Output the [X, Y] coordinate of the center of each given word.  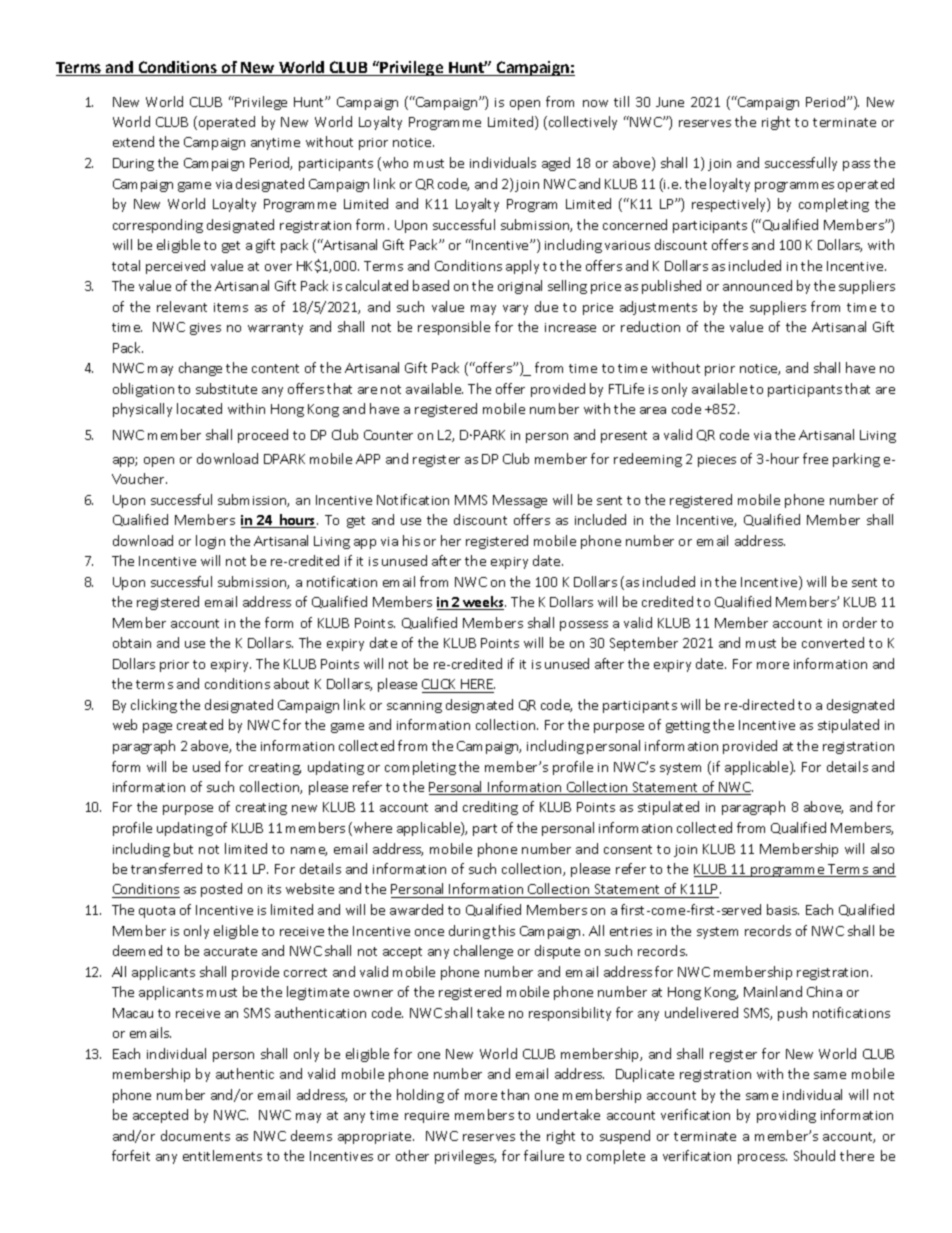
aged [556, 164]
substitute [226, 388]
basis [783, 909]
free [815, 458]
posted [221, 890]
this [503, 930]
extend [133, 141]
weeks [483, 603]
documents [195, 1135]
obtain [132, 642]
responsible [454, 328]
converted [833, 642]
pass [856, 166]
